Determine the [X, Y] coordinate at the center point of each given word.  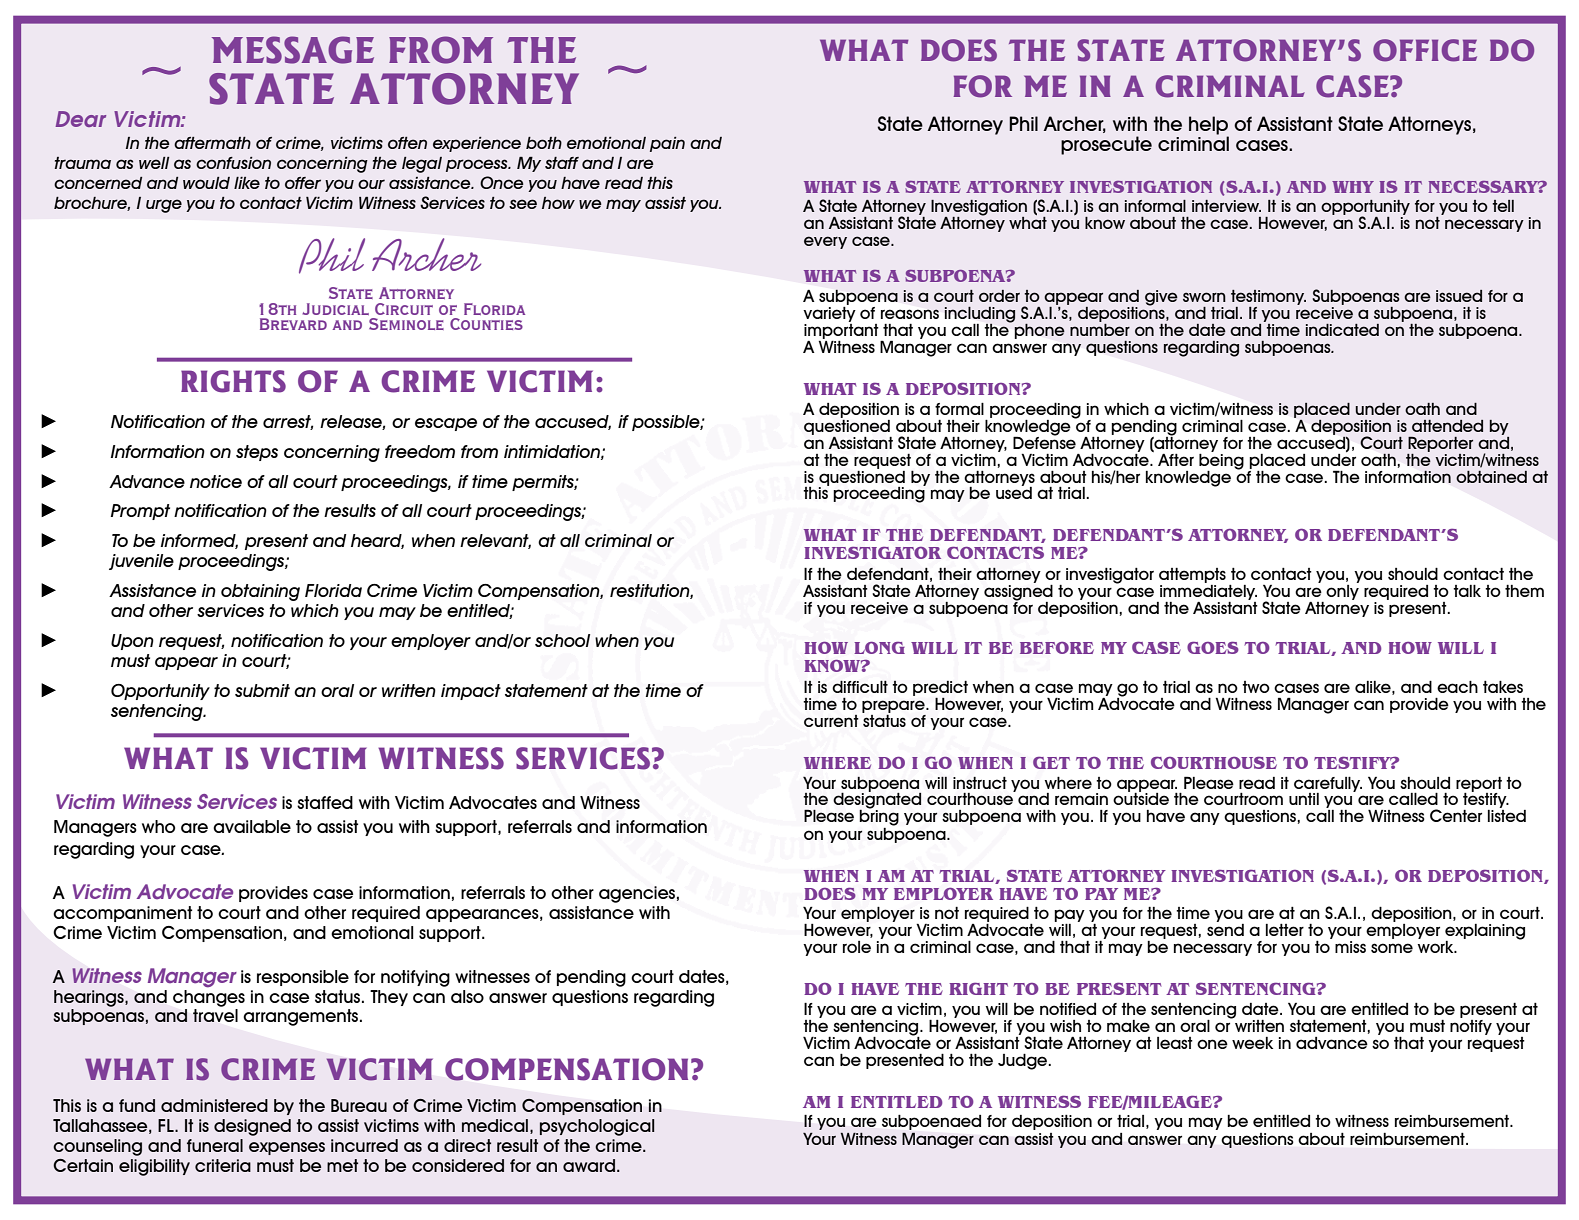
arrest [288, 422]
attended [1447, 426]
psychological [597, 1127]
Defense [1044, 441]
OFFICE [1425, 50]
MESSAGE [293, 50]
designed [252, 1127]
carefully [1328, 785]
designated [877, 801]
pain [667, 144]
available [252, 826]
